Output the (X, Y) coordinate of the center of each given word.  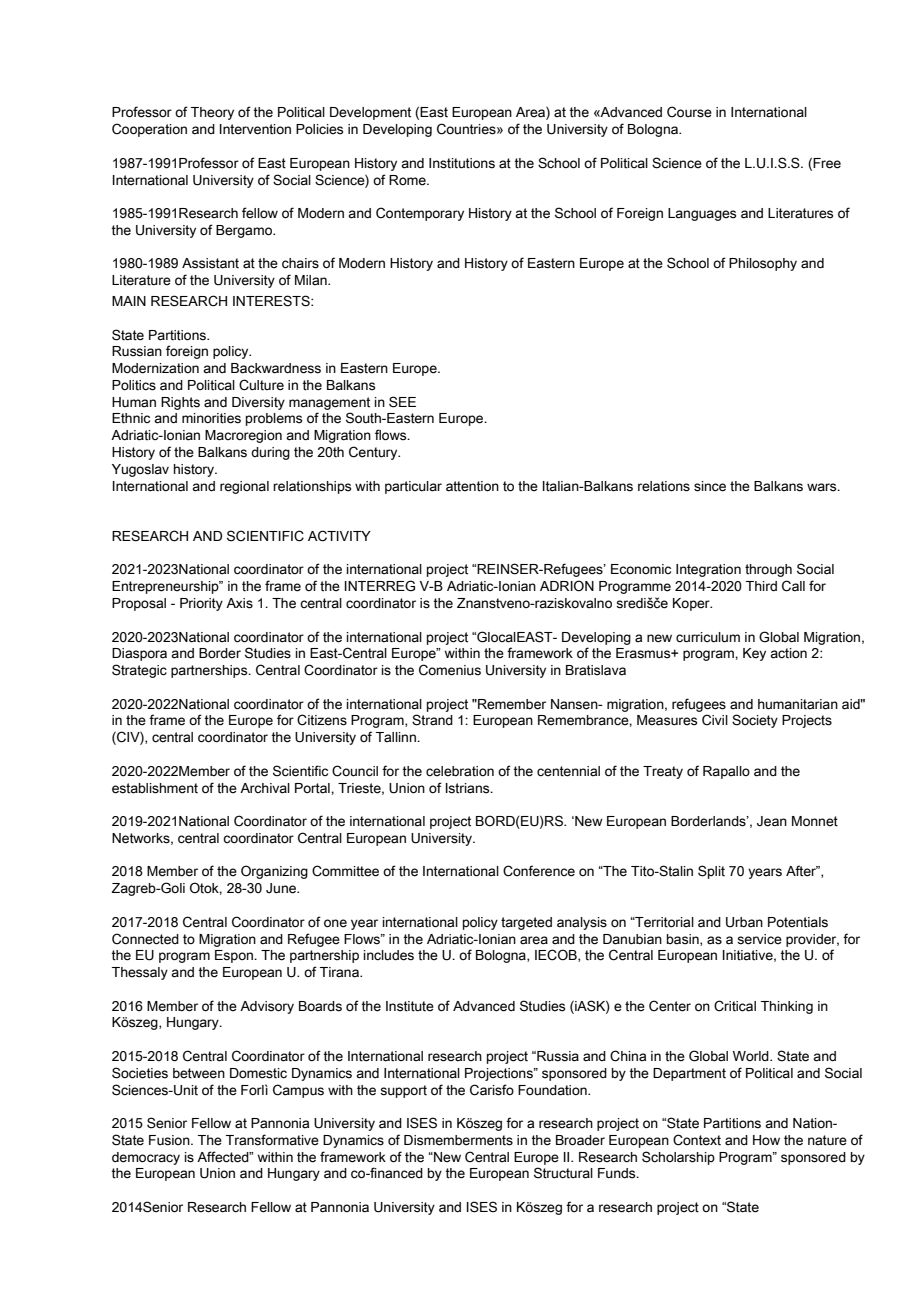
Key (754, 654)
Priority (201, 604)
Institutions (462, 163)
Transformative (272, 1140)
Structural (563, 1173)
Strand (432, 720)
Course (689, 112)
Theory (212, 113)
